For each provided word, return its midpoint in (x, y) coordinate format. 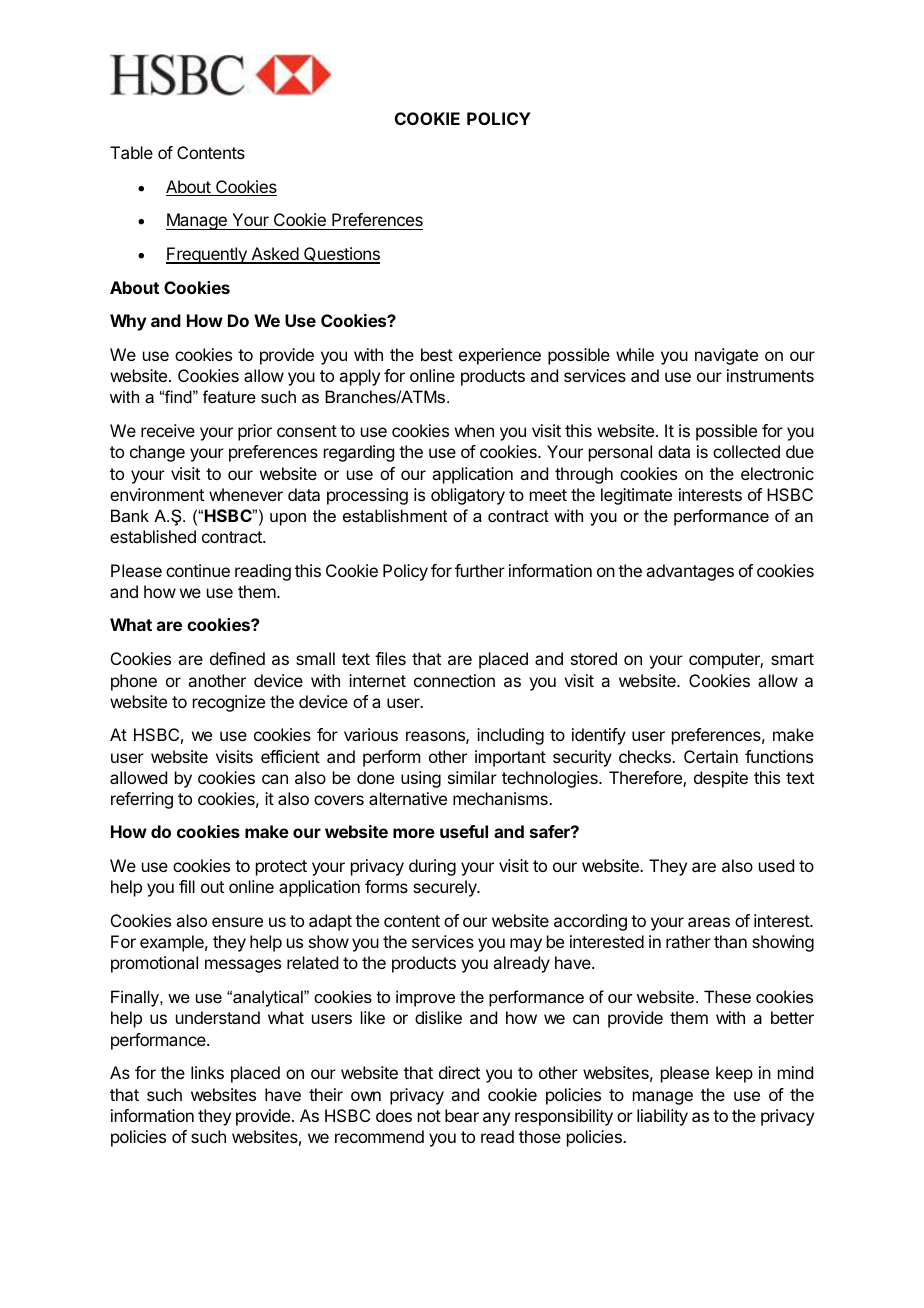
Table (131, 152)
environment (157, 494)
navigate (726, 356)
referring (142, 800)
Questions (341, 255)
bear (462, 1115)
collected (746, 451)
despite (721, 779)
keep (734, 1074)
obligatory (468, 496)
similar (472, 777)
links (207, 1072)
